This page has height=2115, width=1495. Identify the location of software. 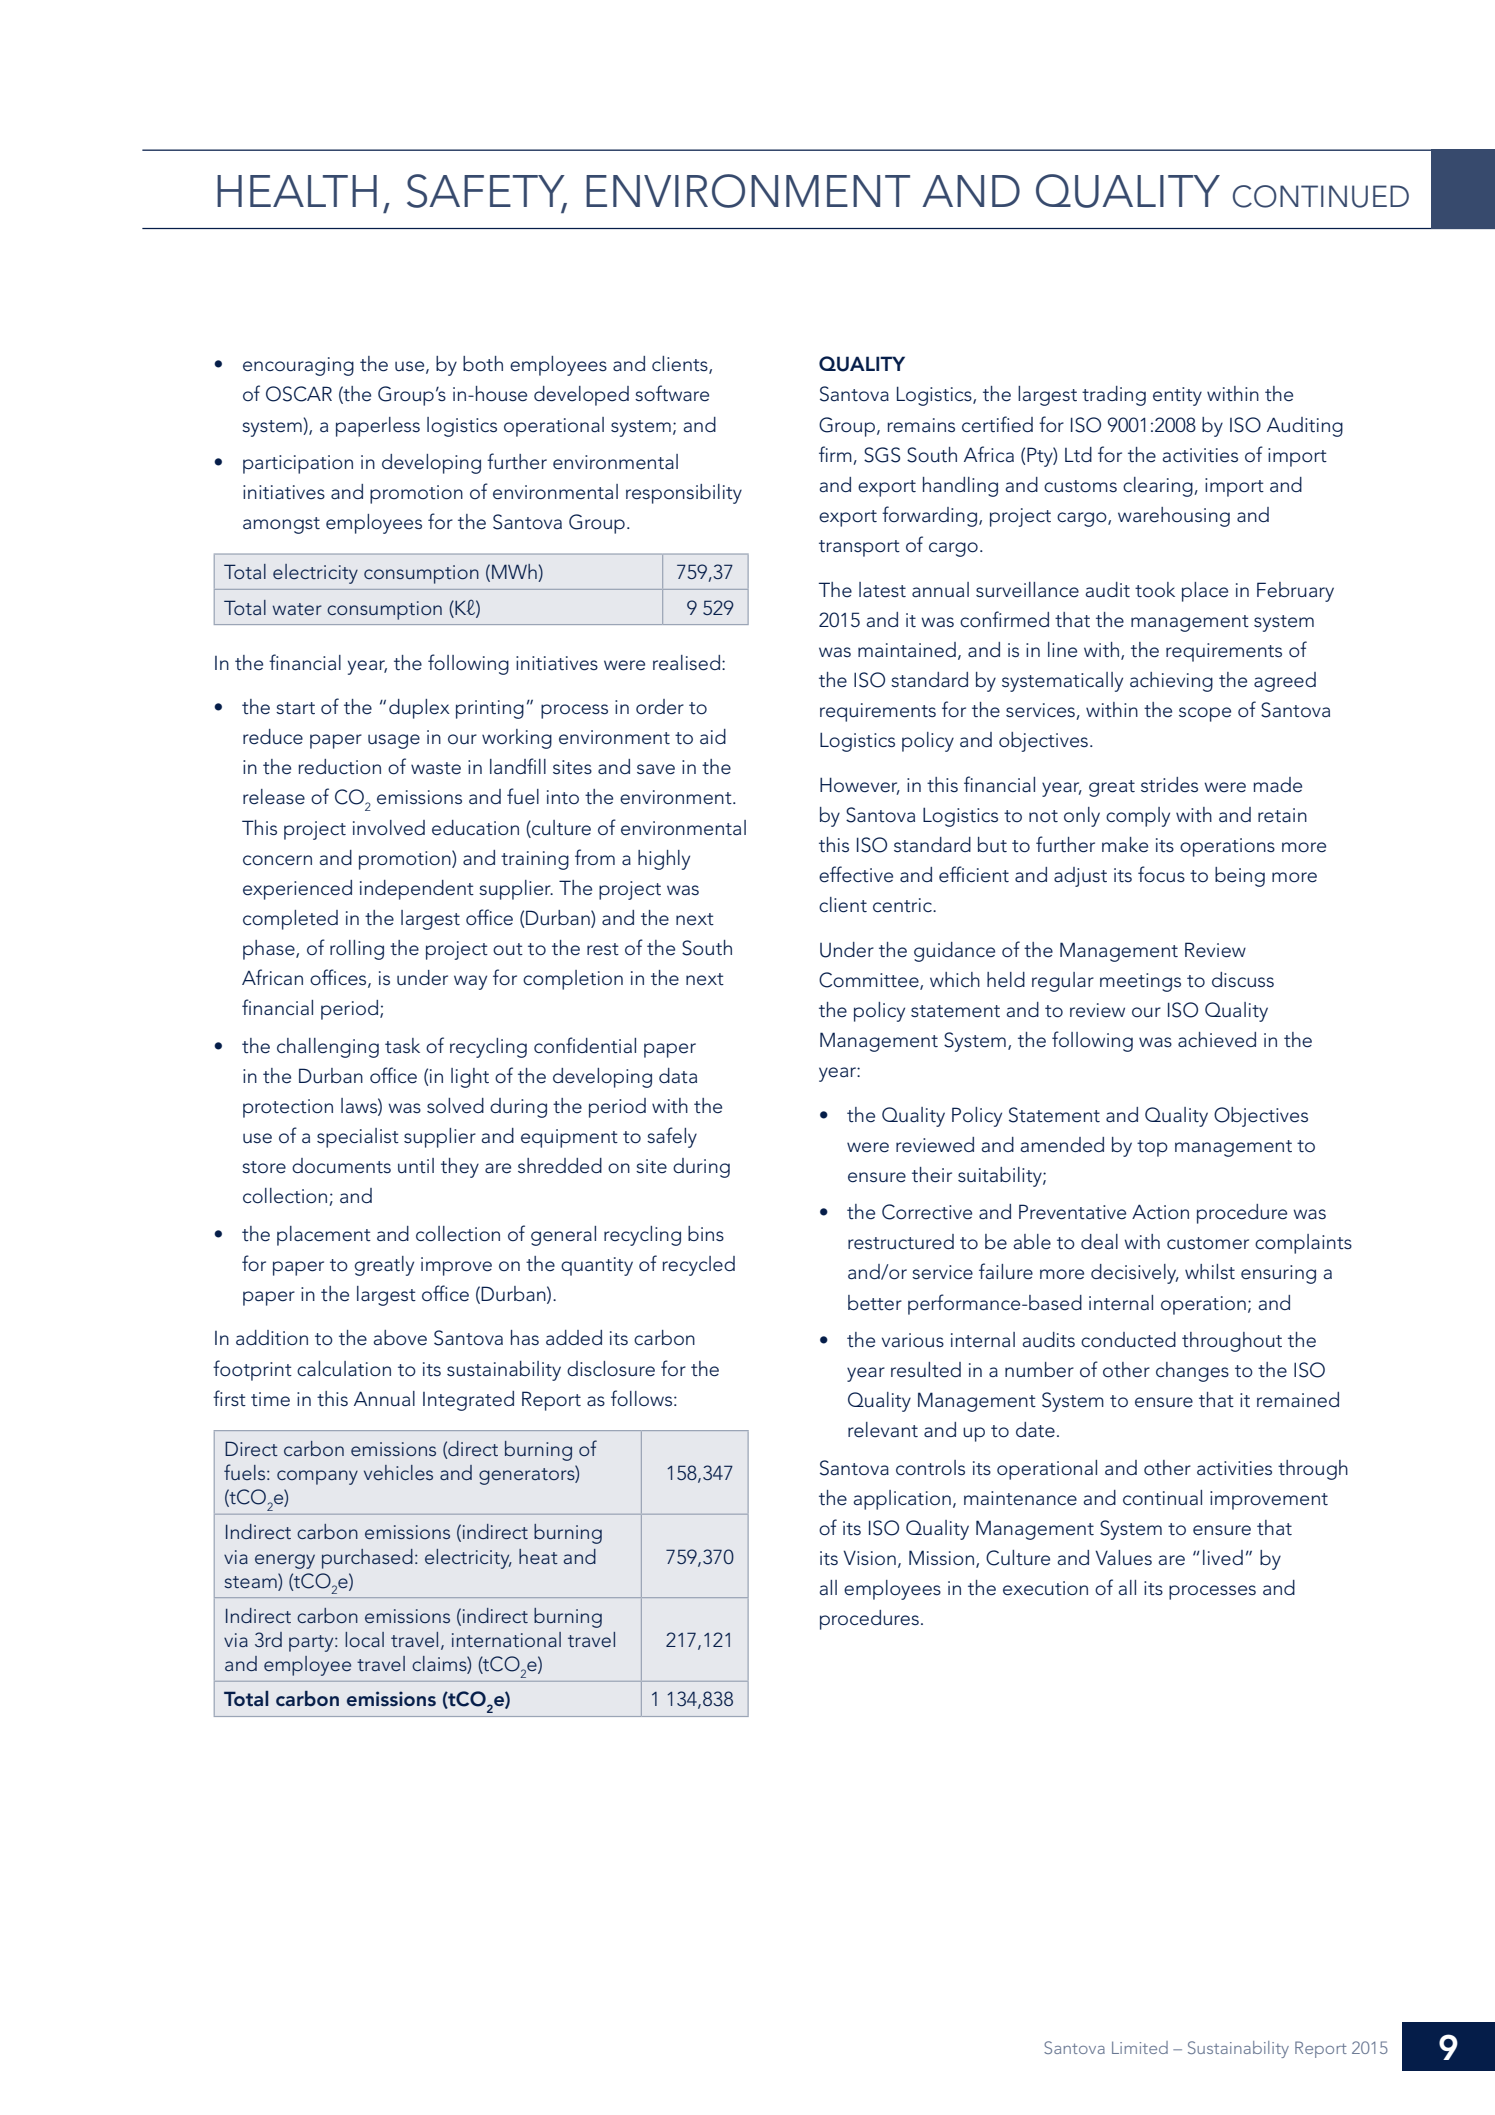
(672, 393).
